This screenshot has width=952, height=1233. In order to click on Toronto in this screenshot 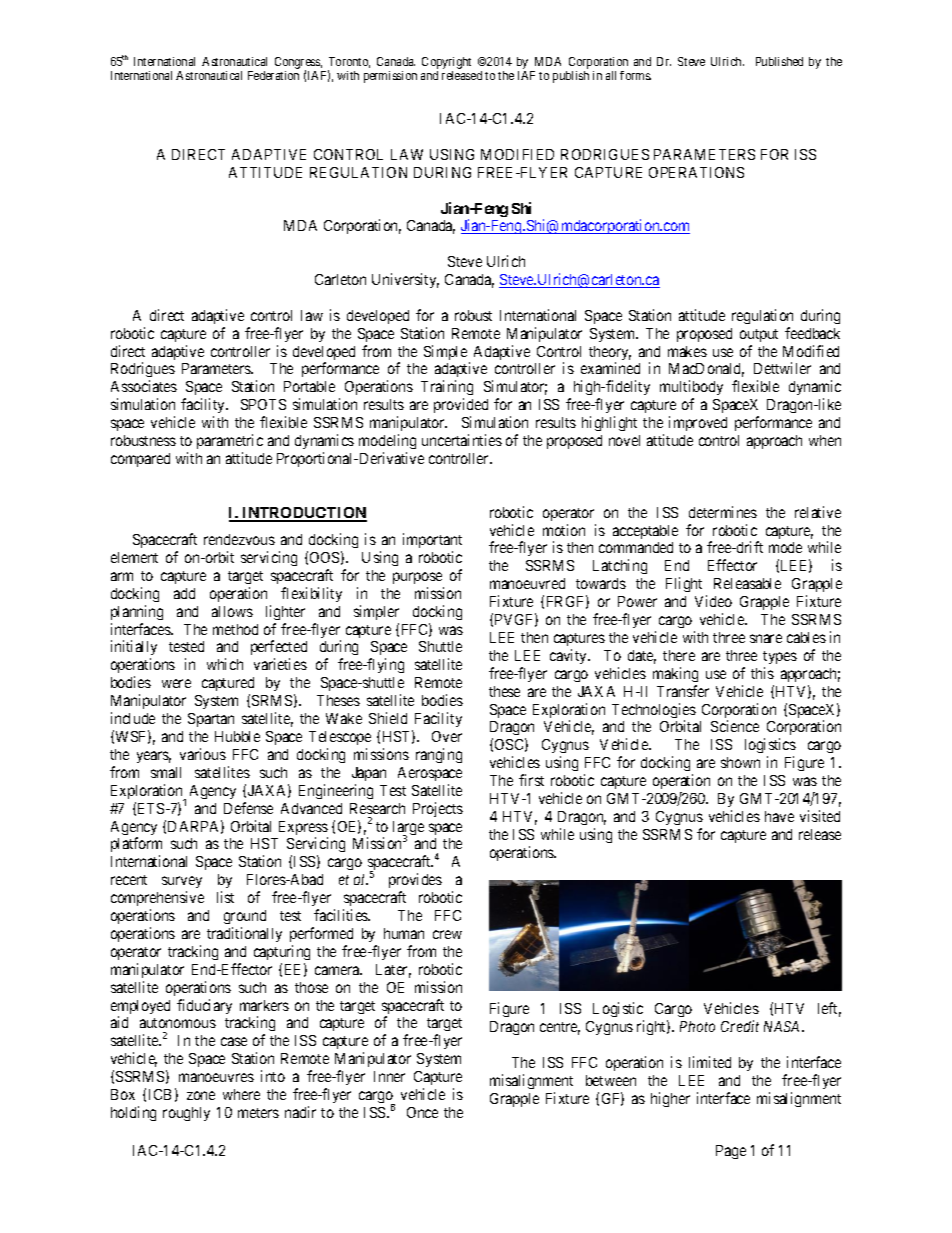, I will do `click(349, 62)`.
